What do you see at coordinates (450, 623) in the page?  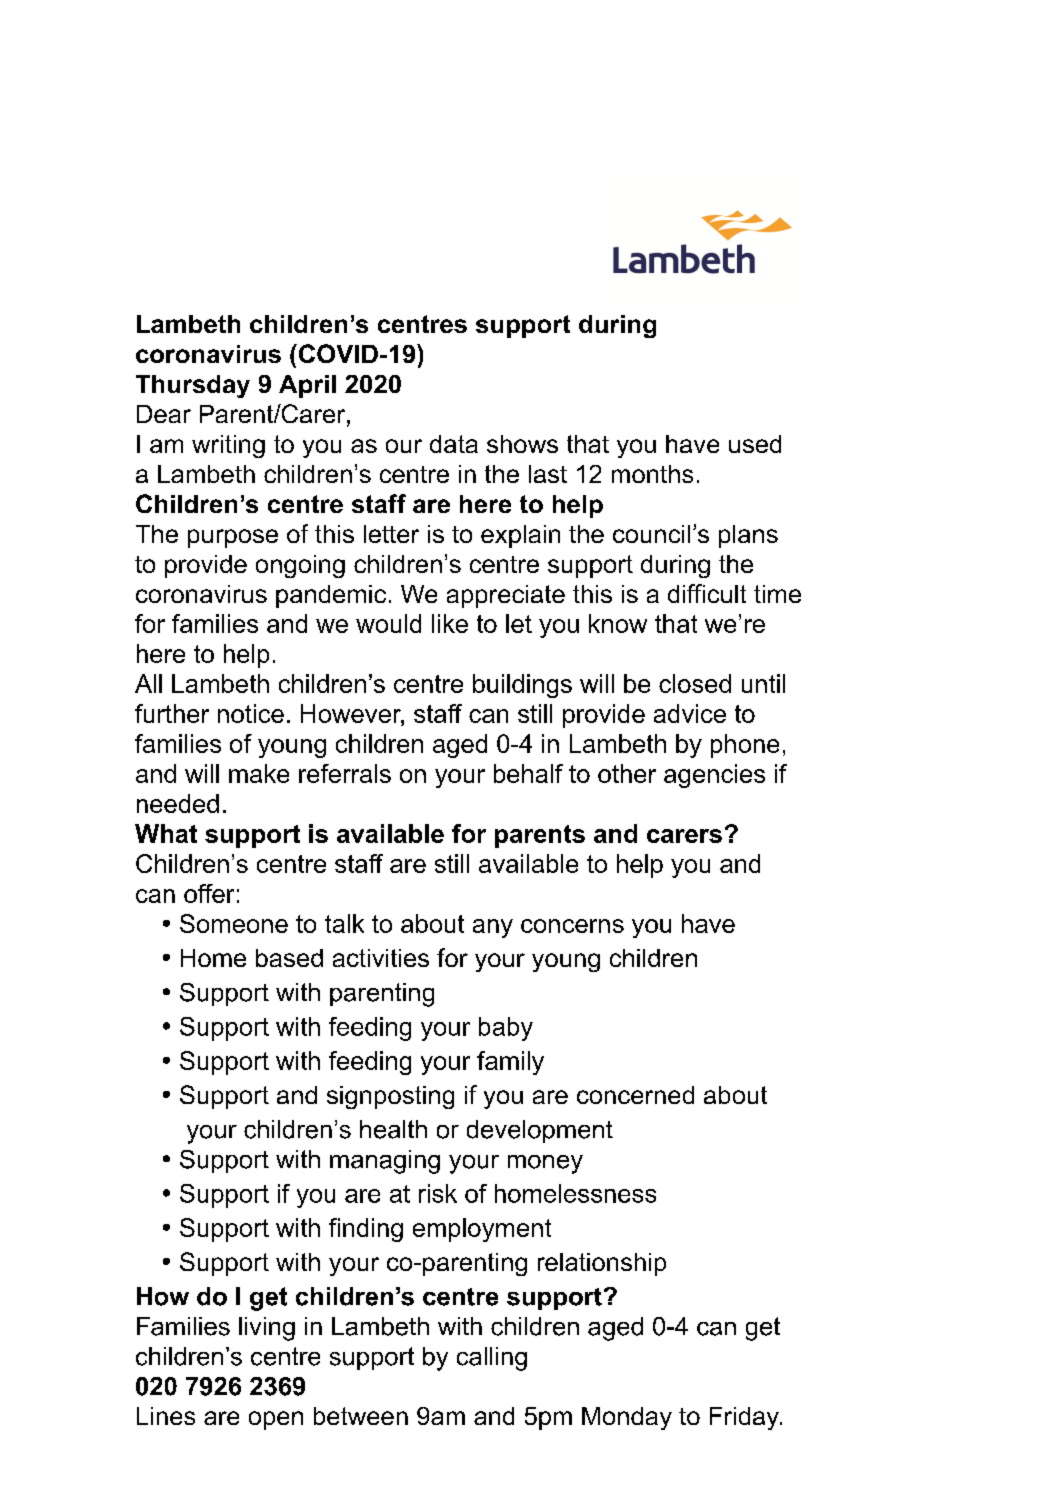 I see `like` at bounding box center [450, 623].
